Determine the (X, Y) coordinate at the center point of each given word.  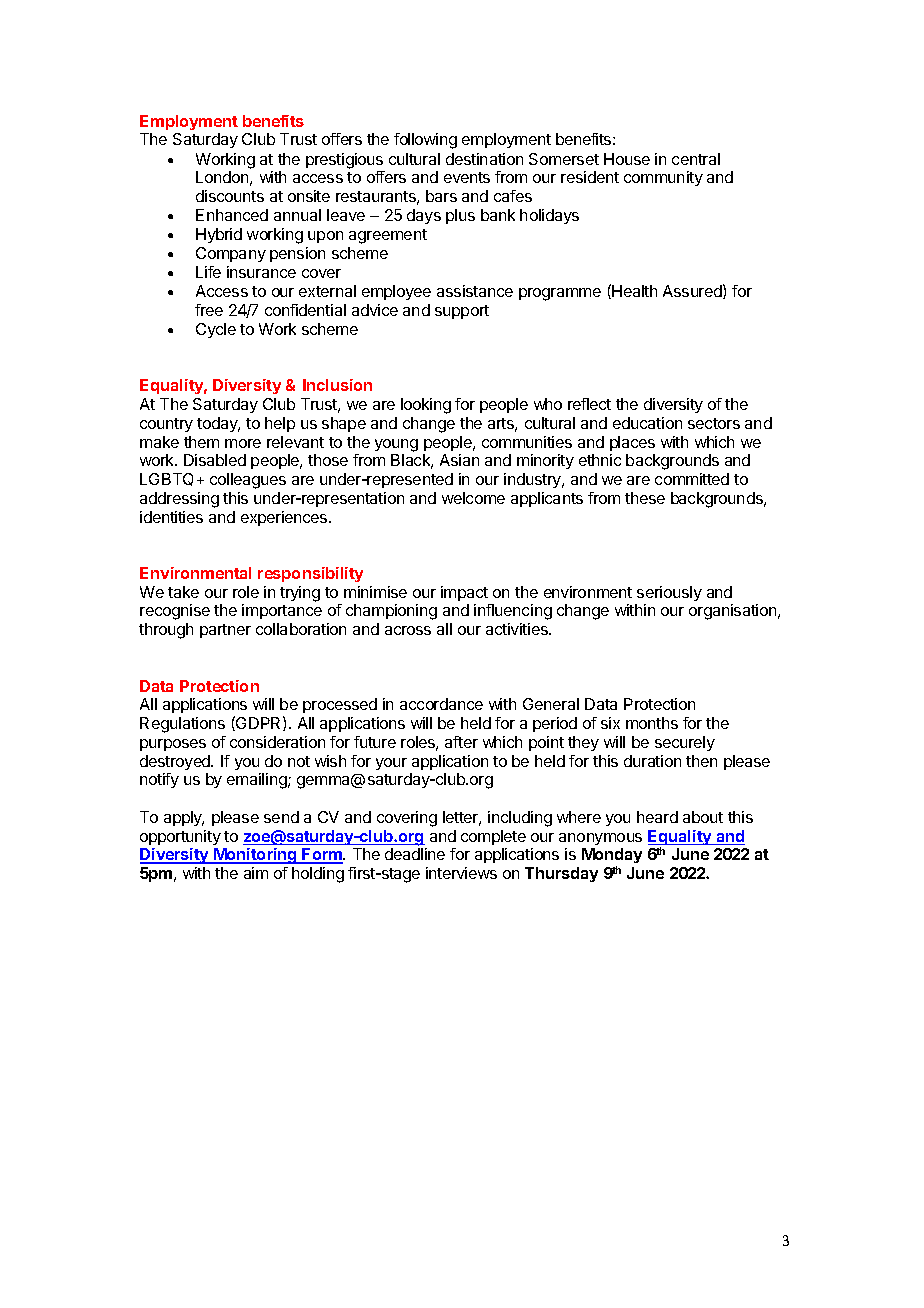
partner (225, 631)
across (408, 630)
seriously (669, 593)
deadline (415, 854)
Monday (612, 857)
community (663, 178)
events (467, 177)
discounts (230, 196)
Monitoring (255, 856)
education (647, 423)
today (218, 424)
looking (426, 406)
